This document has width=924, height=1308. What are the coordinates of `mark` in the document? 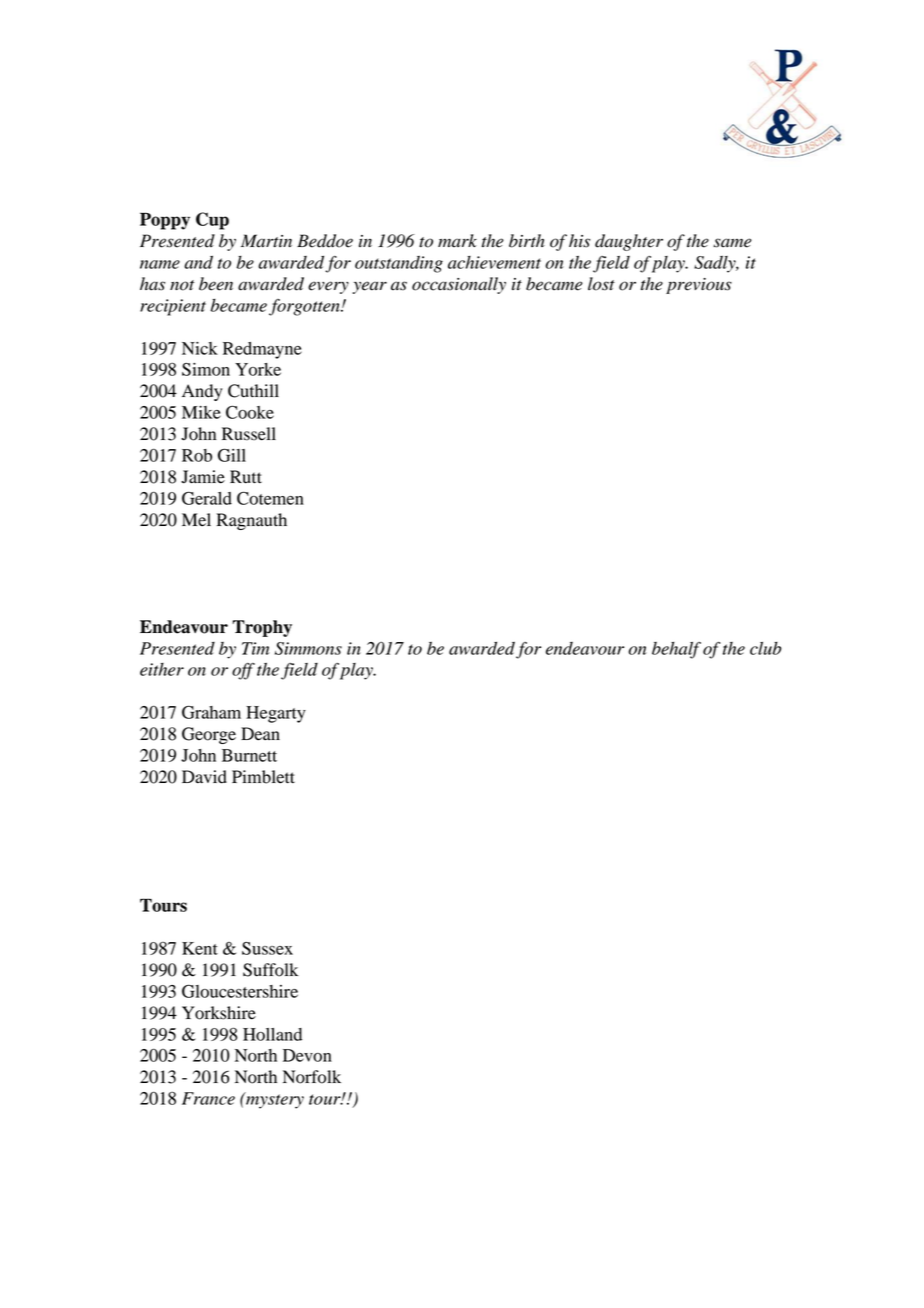 It's located at (457, 241).
